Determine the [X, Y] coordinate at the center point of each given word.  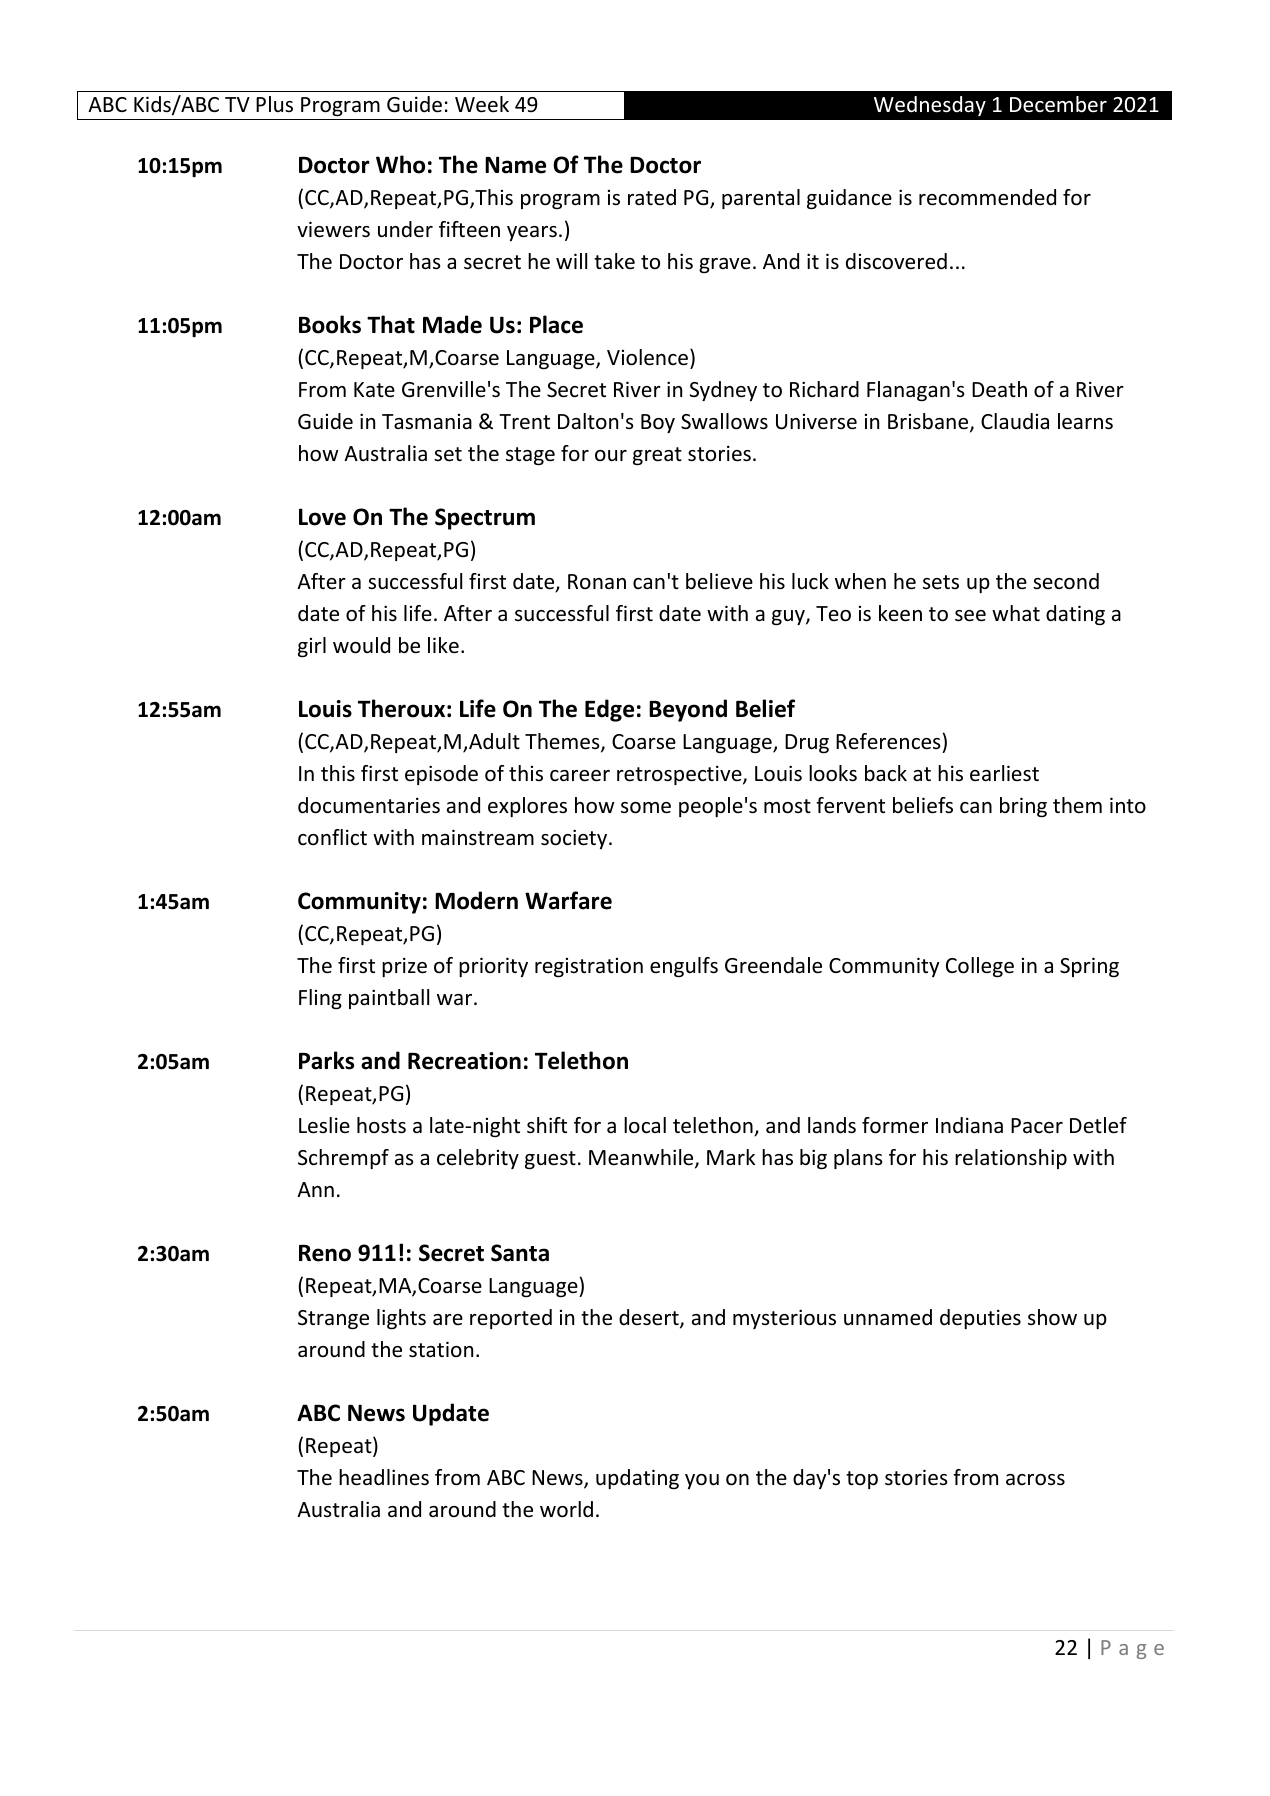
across [1035, 1480]
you [702, 1481]
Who [400, 164]
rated [652, 197]
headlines [384, 1477]
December [1058, 104]
